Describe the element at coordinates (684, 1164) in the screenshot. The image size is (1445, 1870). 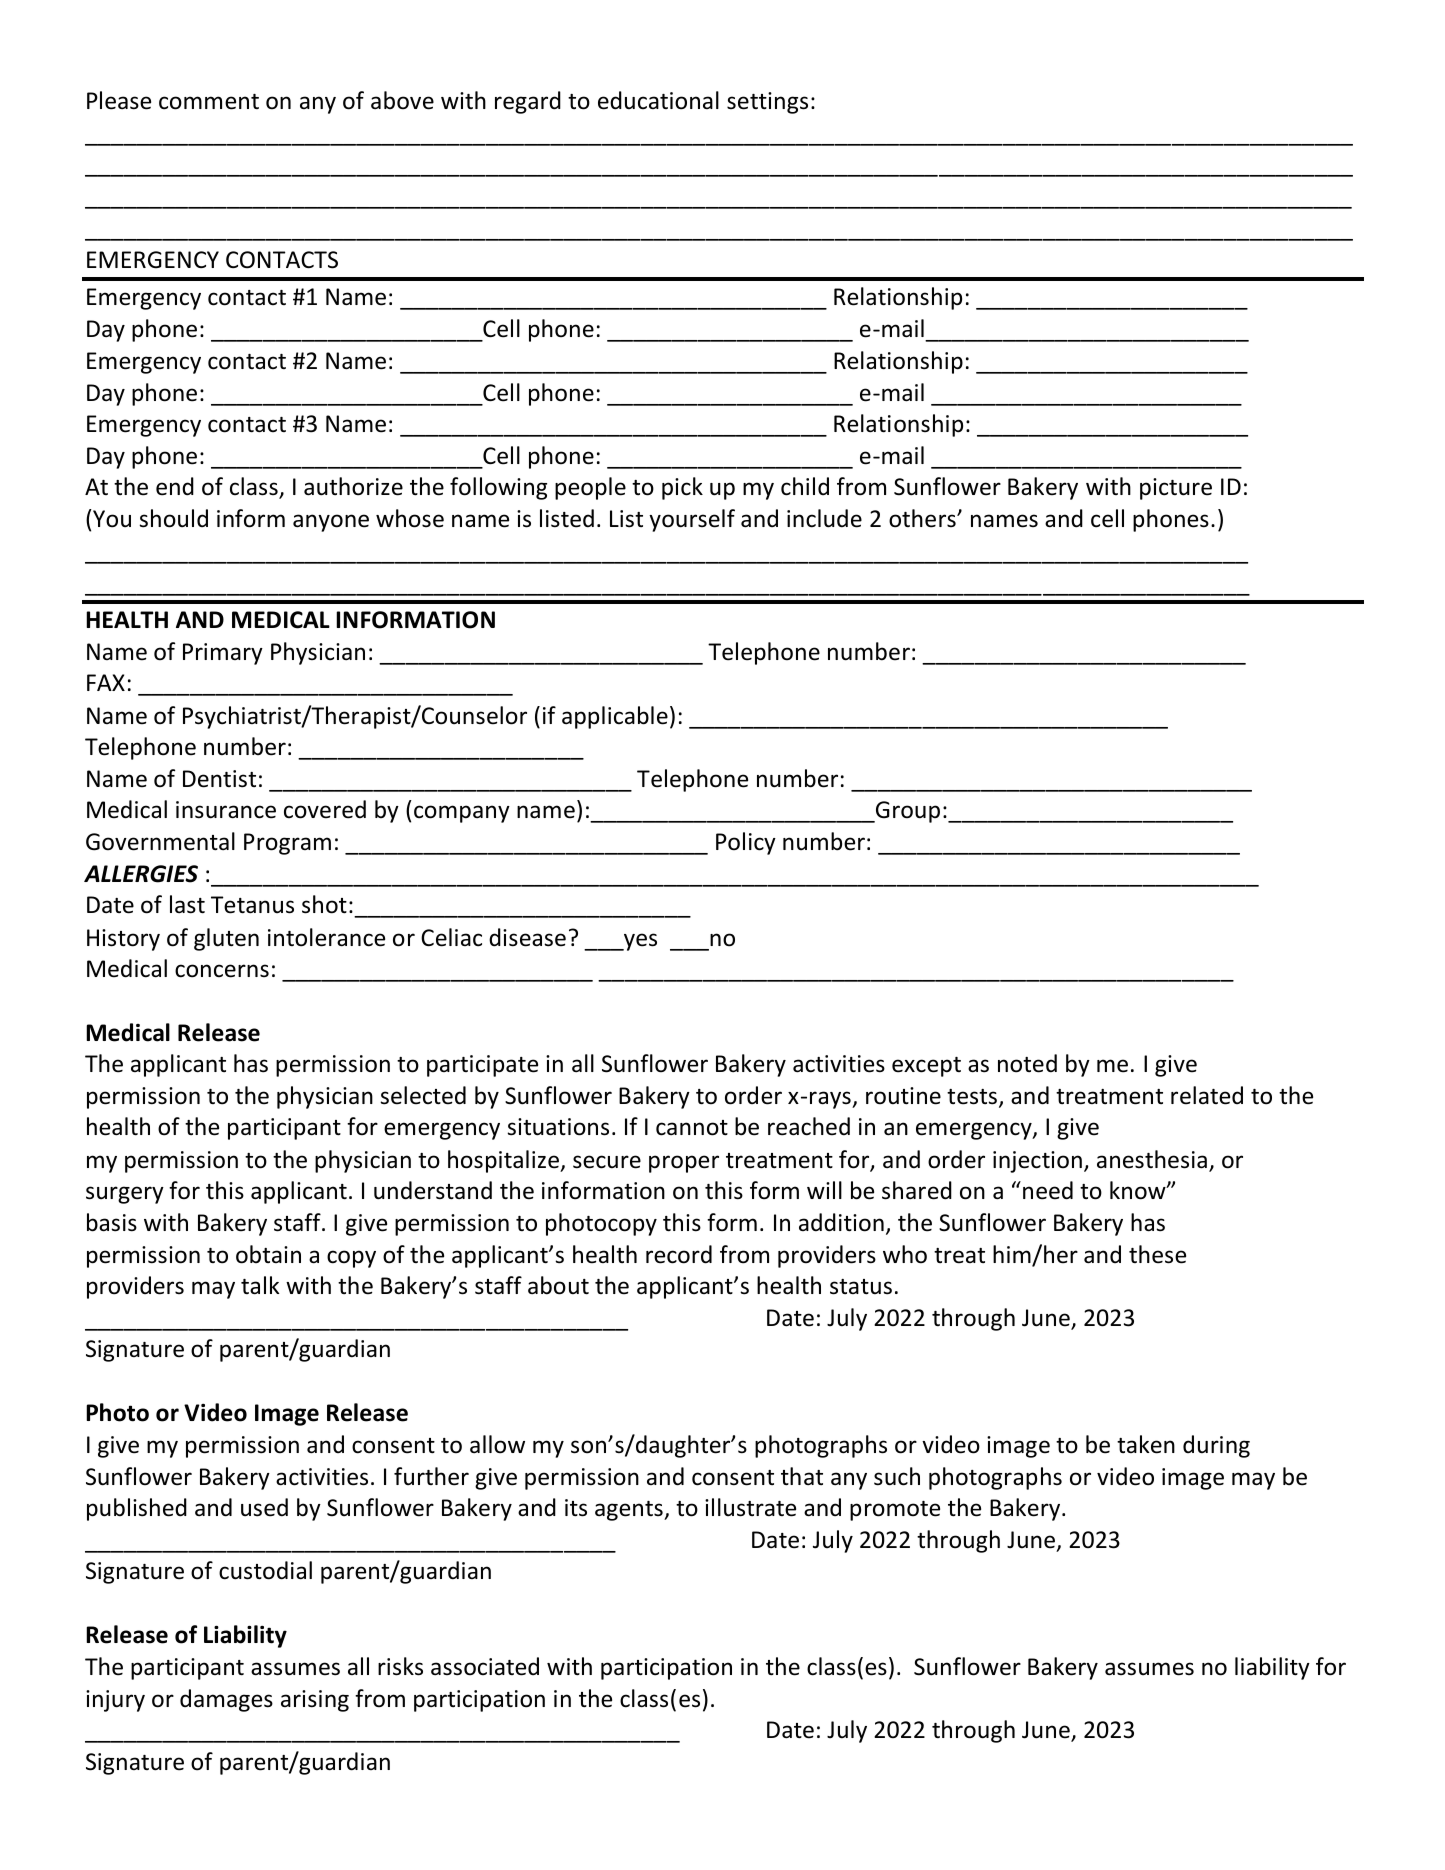
I see `proper` at that location.
